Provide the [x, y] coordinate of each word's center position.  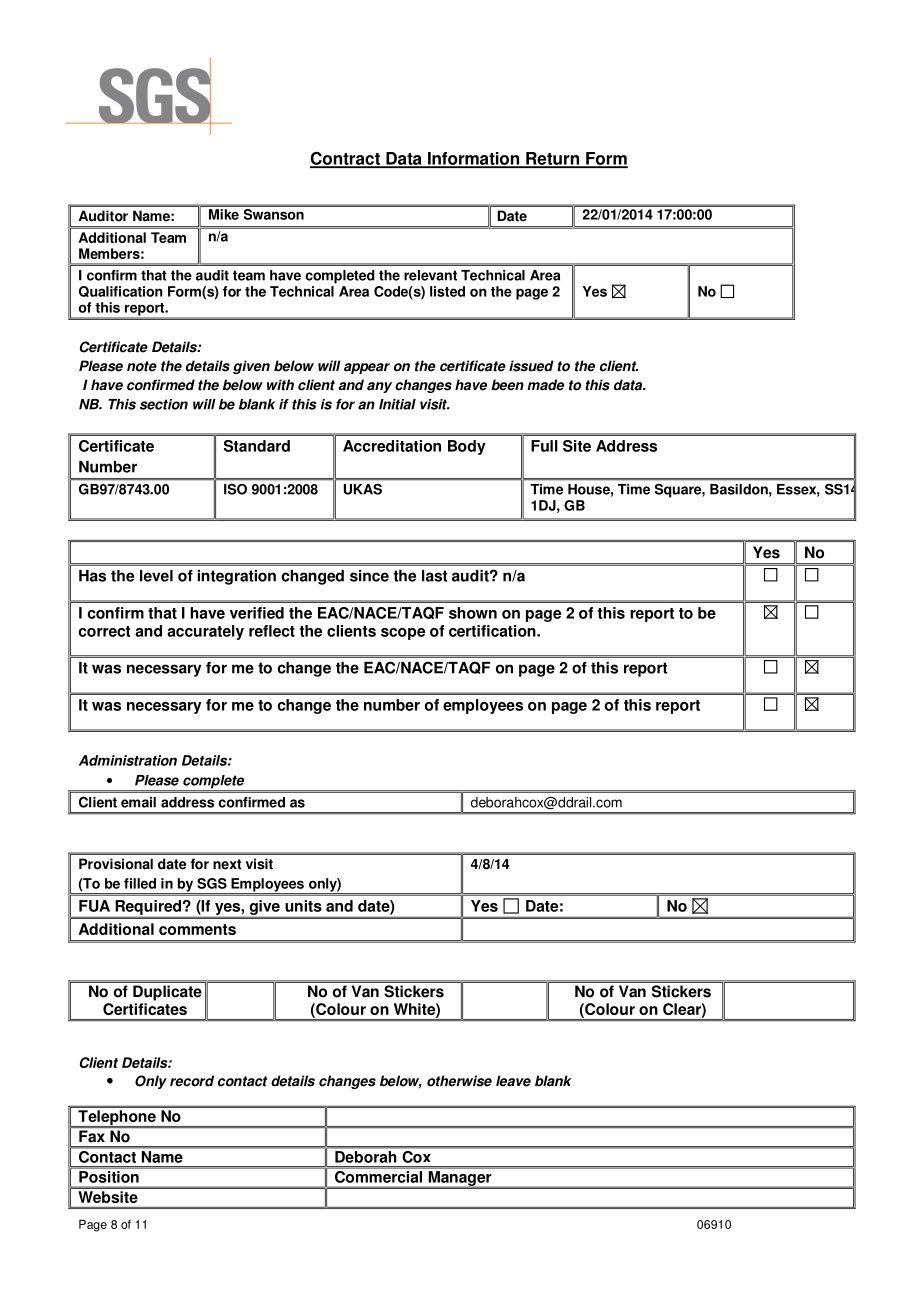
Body [467, 447]
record [192, 1081]
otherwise [459, 1081]
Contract [346, 159]
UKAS [363, 489]
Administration [128, 760]
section [164, 404]
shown [473, 613]
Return [552, 159]
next [227, 864]
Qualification [121, 291]
